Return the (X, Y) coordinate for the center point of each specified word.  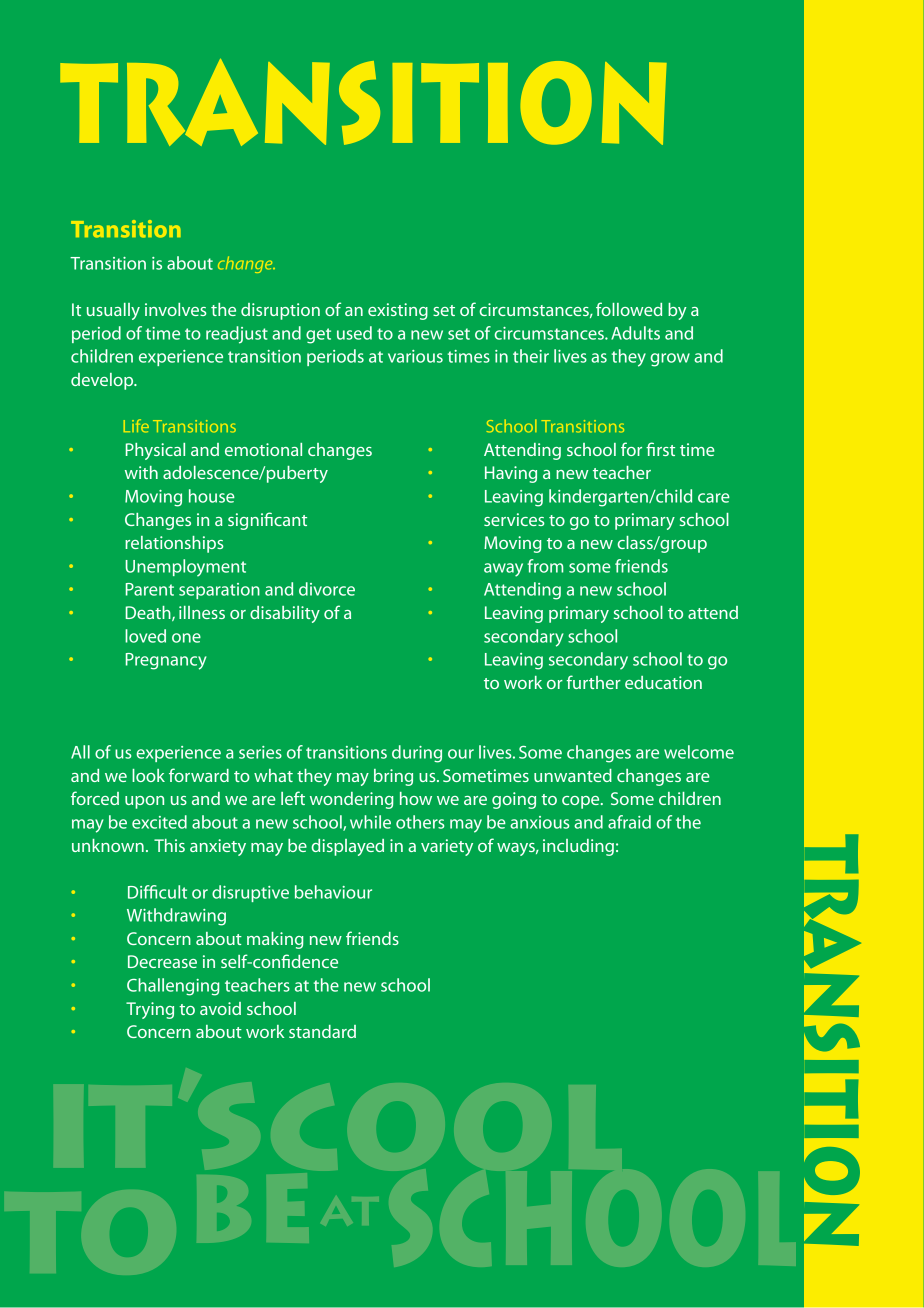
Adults (635, 333)
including (578, 847)
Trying (150, 1010)
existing (398, 311)
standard (322, 1031)
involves (176, 309)
